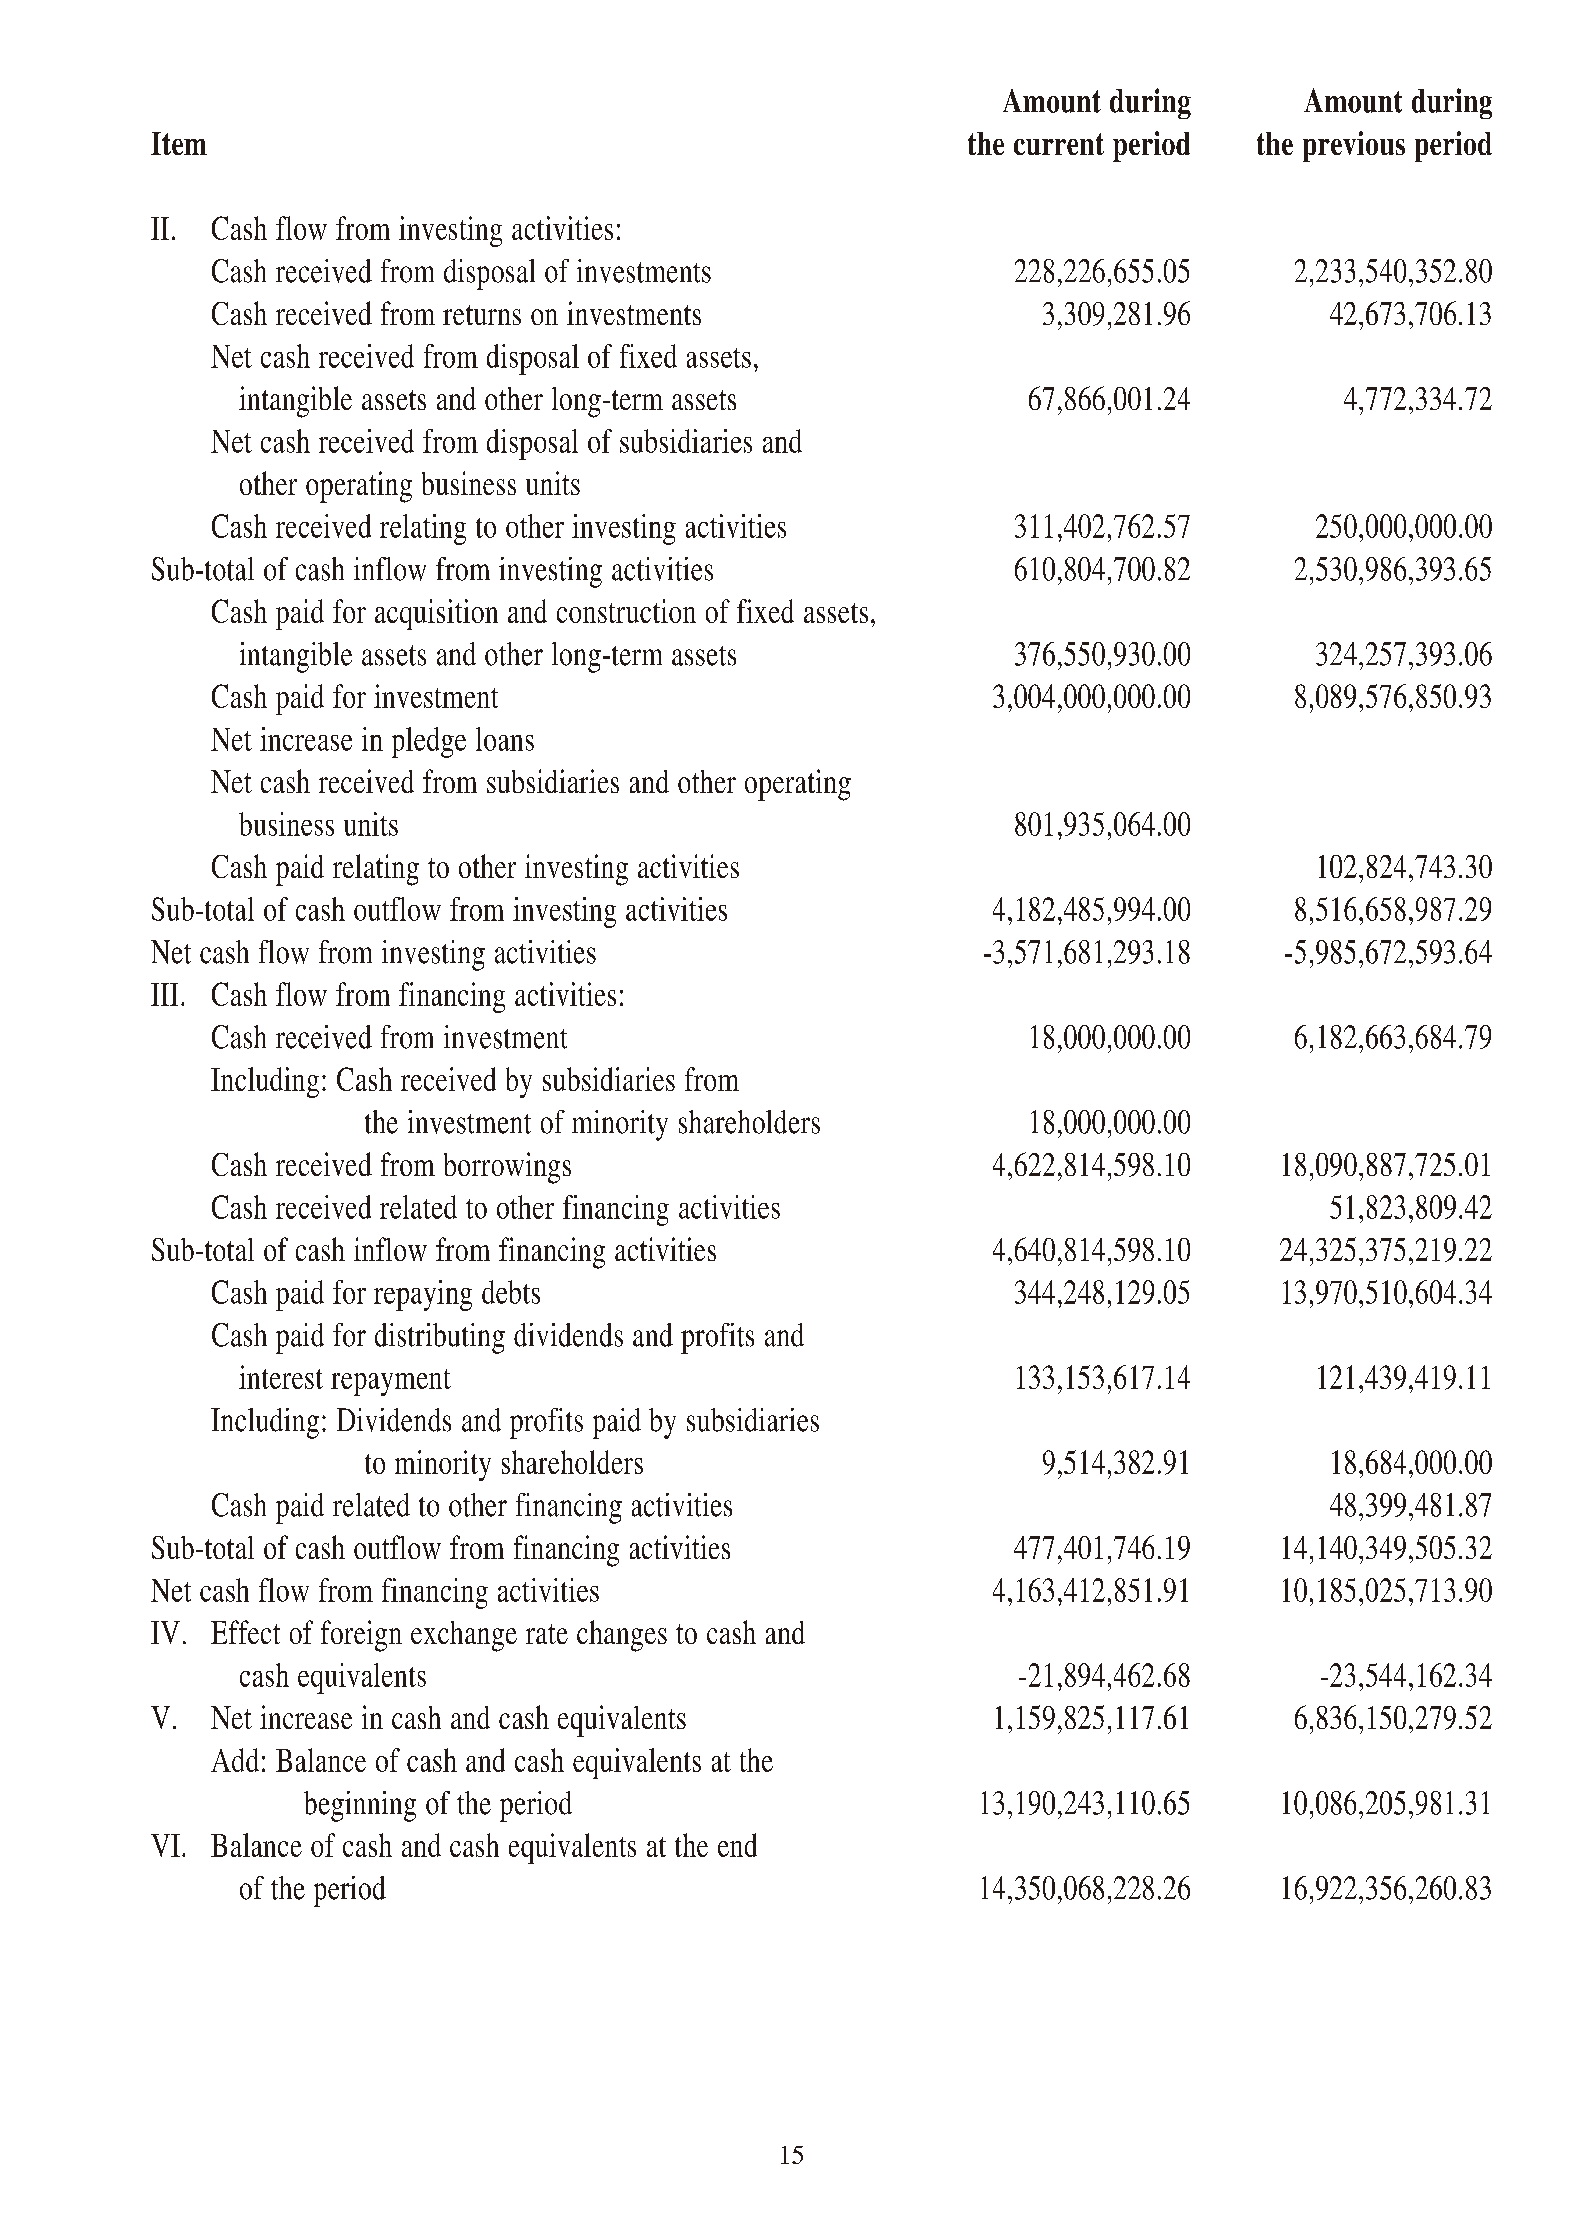 The height and width of the image is (2239, 1583). I want to click on III, so click(164, 994).
